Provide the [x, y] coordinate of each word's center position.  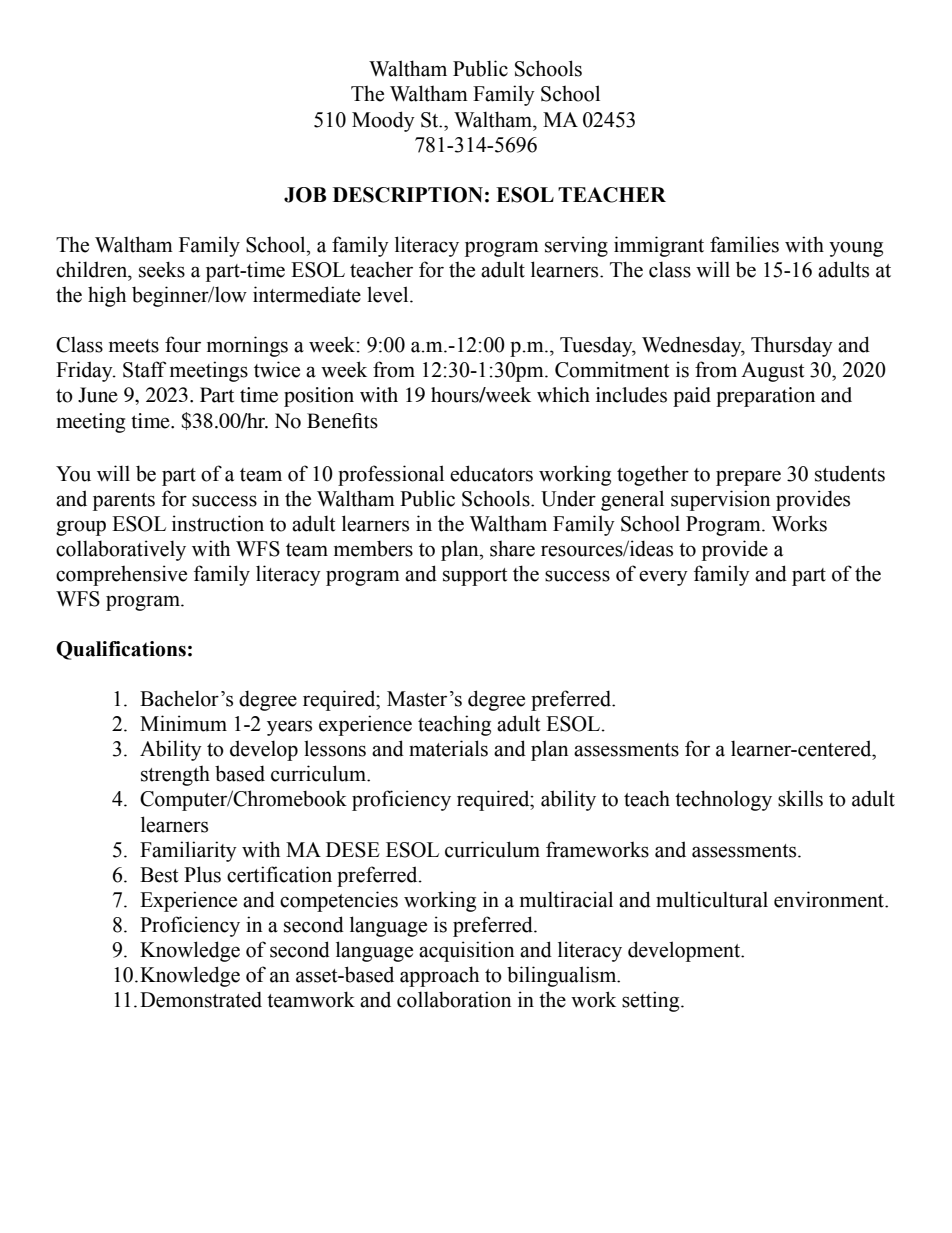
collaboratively [121, 550]
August [772, 372]
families [744, 244]
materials [448, 748]
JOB [305, 195]
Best [159, 875]
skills [800, 798]
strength [175, 775]
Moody [383, 121]
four [183, 344]
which [563, 395]
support [475, 577]
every [663, 578]
